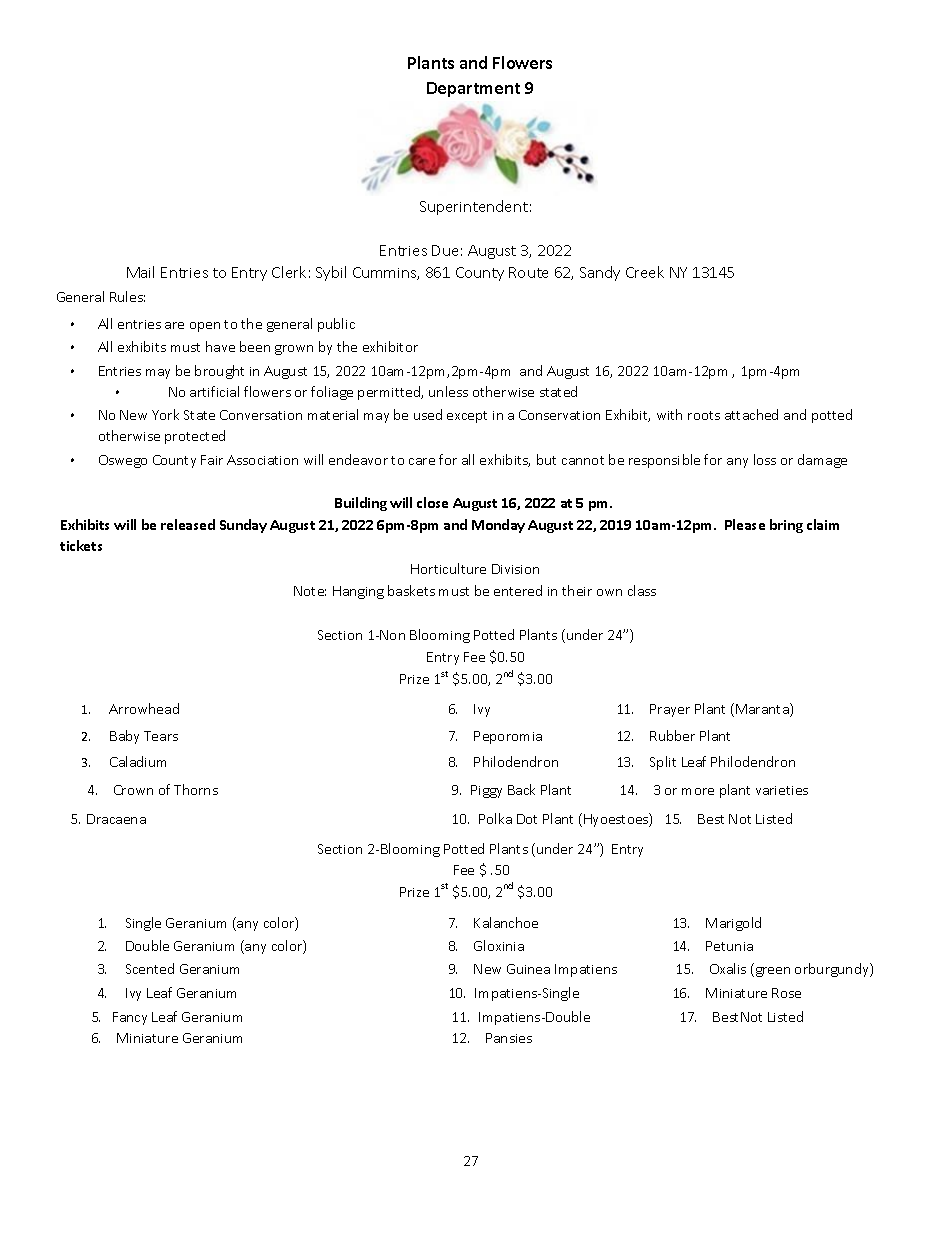 The width and height of the screenshot is (952, 1233). I want to click on care, so click(422, 461).
